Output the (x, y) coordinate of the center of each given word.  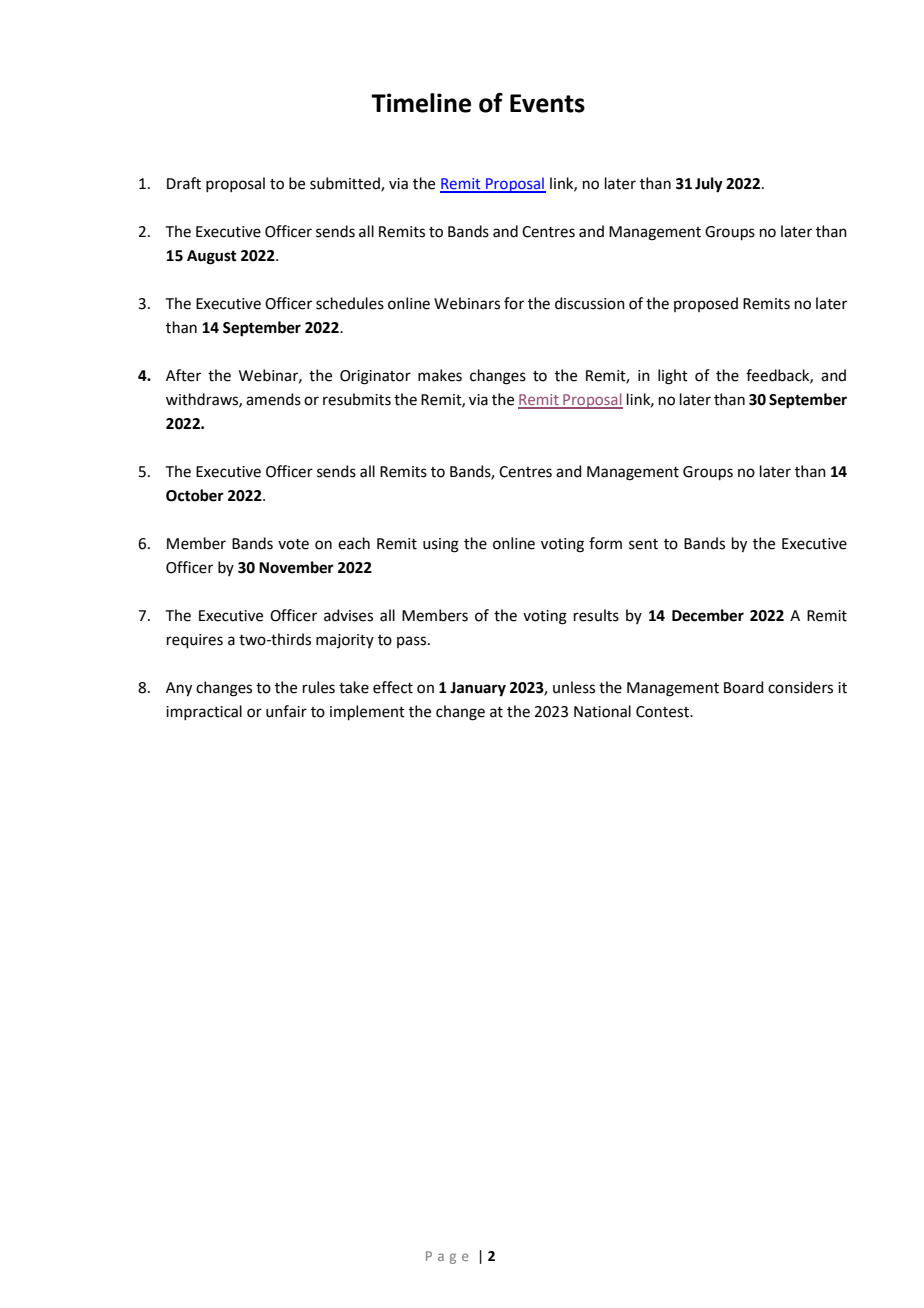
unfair (286, 711)
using (441, 545)
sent (643, 544)
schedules (350, 303)
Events (547, 103)
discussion (590, 303)
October (195, 495)
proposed (706, 304)
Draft (184, 183)
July (709, 185)
